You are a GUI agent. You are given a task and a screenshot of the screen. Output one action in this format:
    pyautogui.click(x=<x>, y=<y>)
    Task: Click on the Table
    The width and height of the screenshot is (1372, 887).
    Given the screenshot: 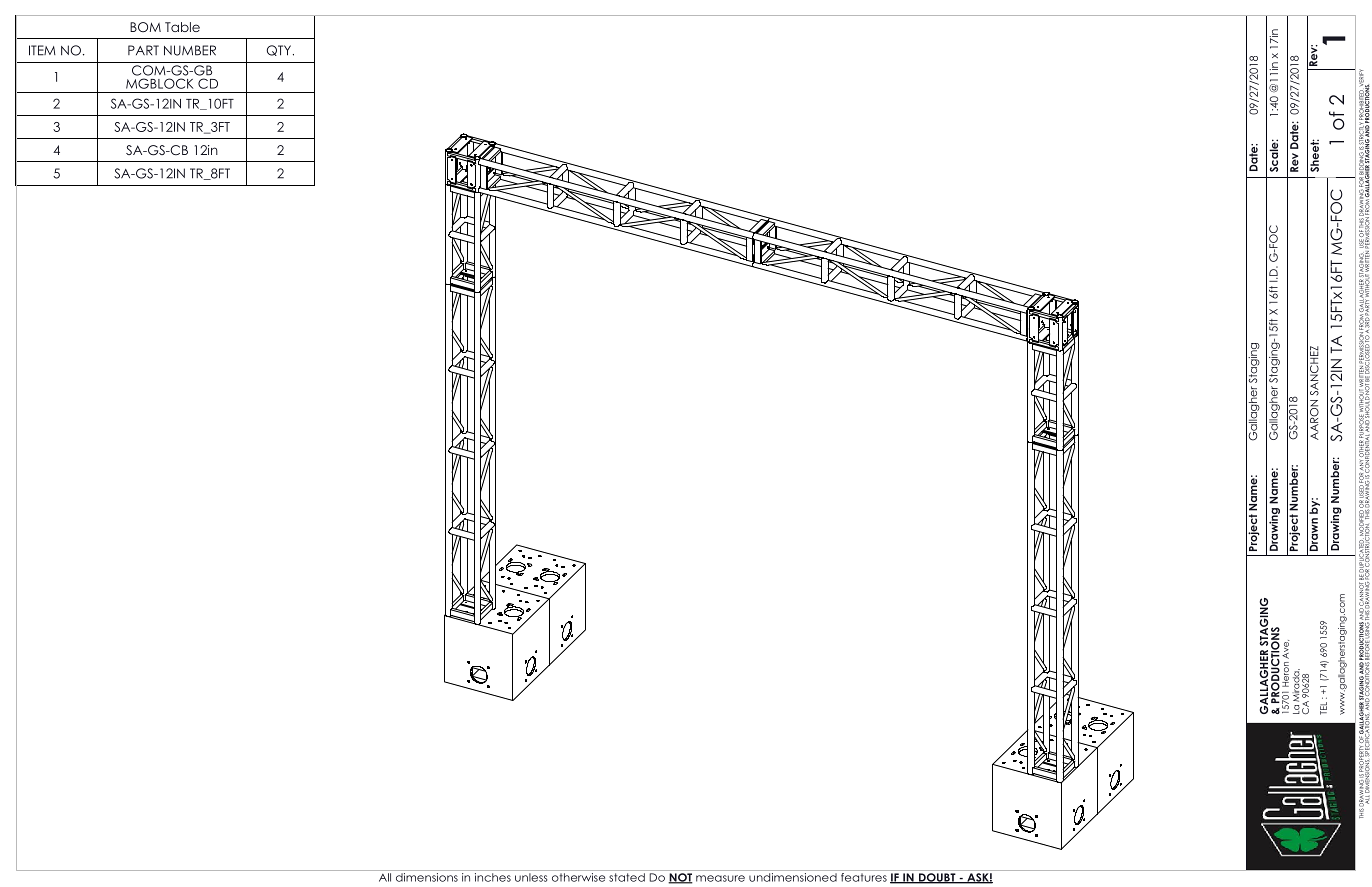 What is the action you would take?
    pyautogui.click(x=182, y=27)
